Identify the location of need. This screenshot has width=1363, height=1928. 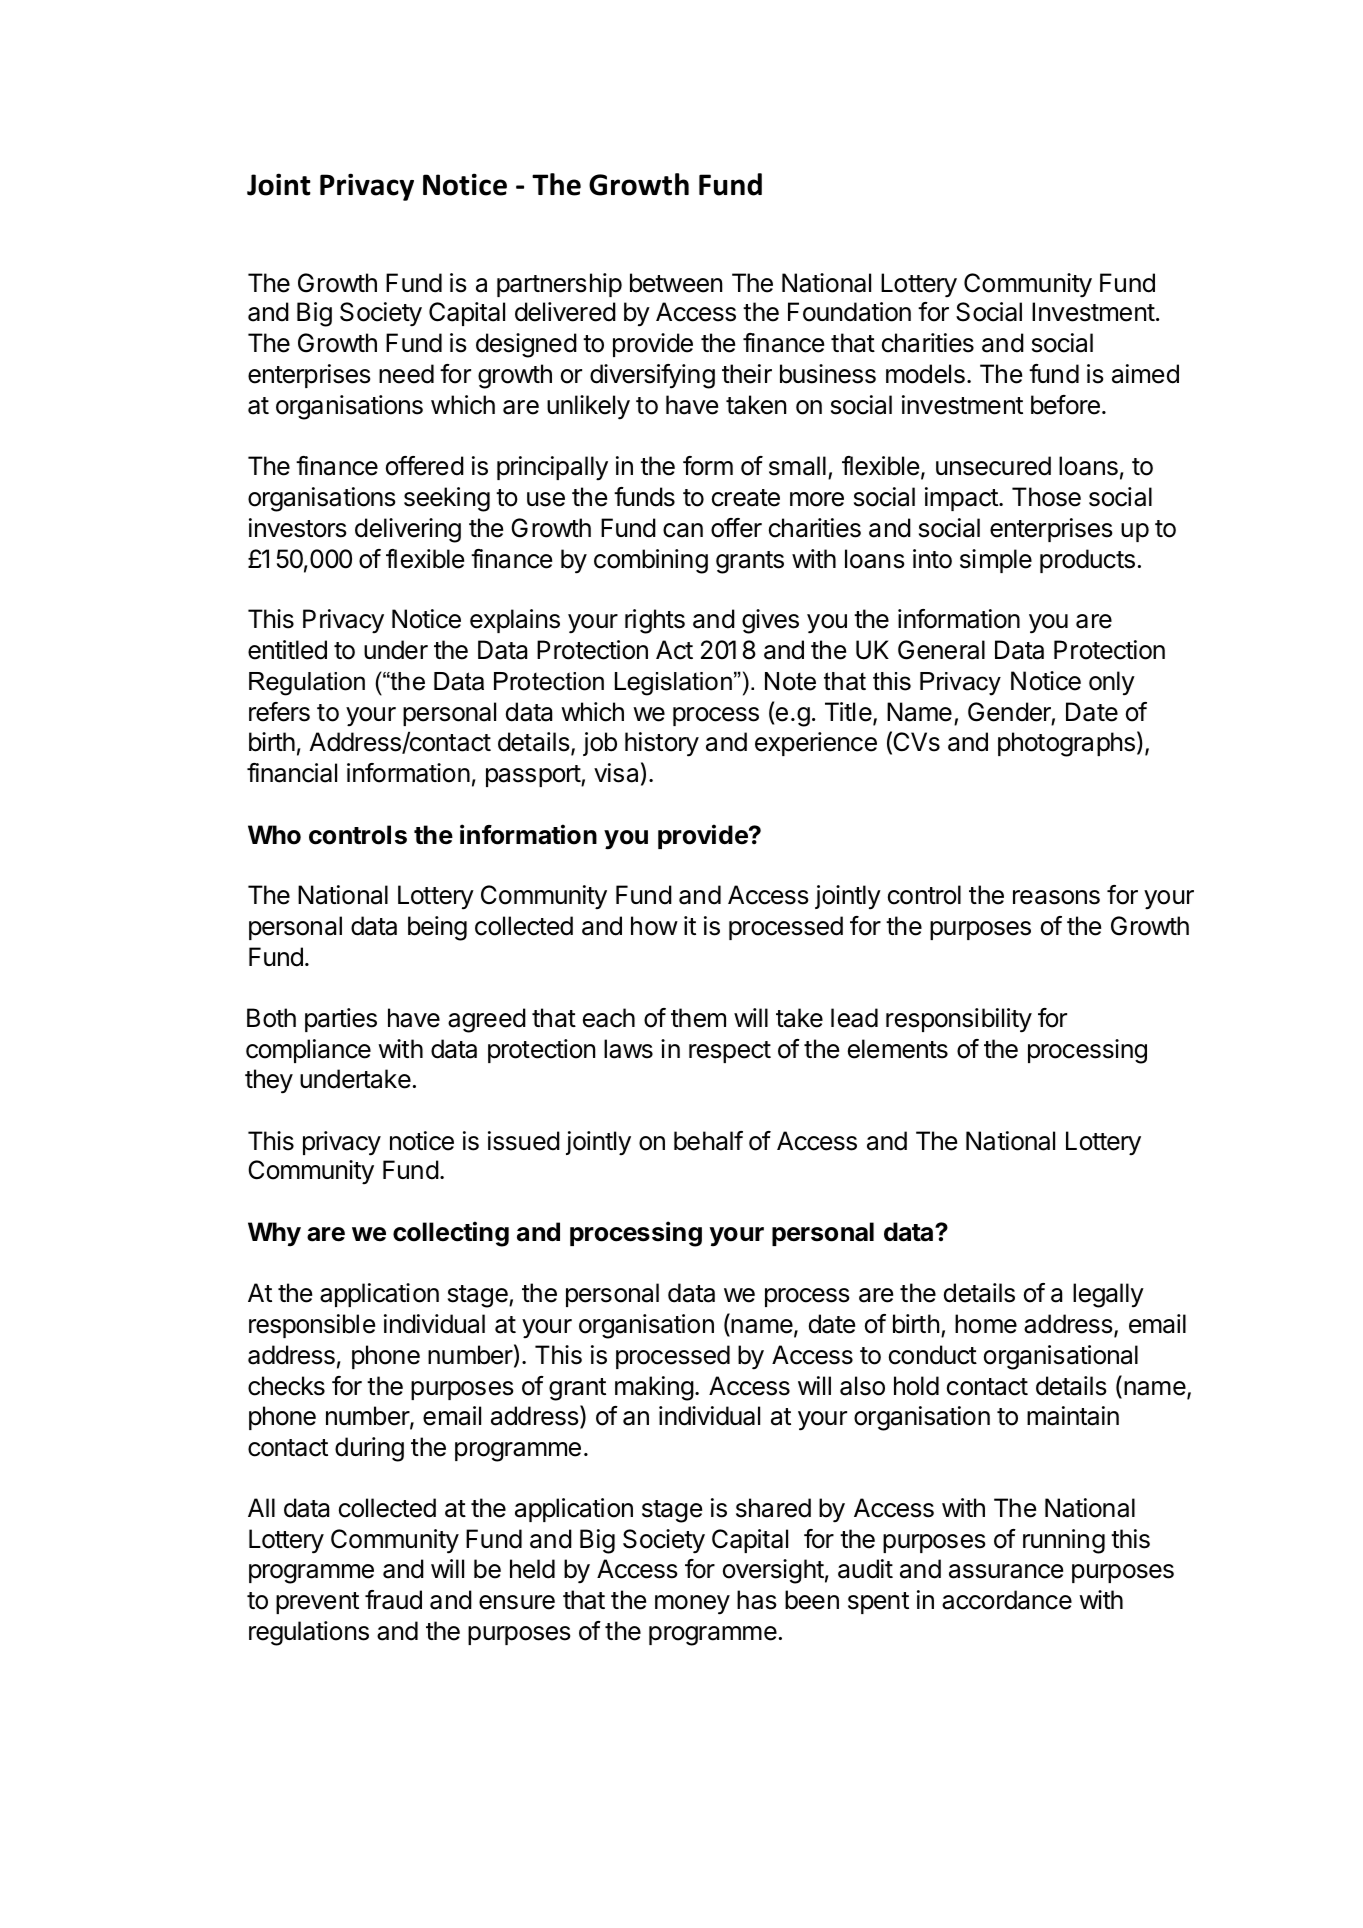
(406, 374).
